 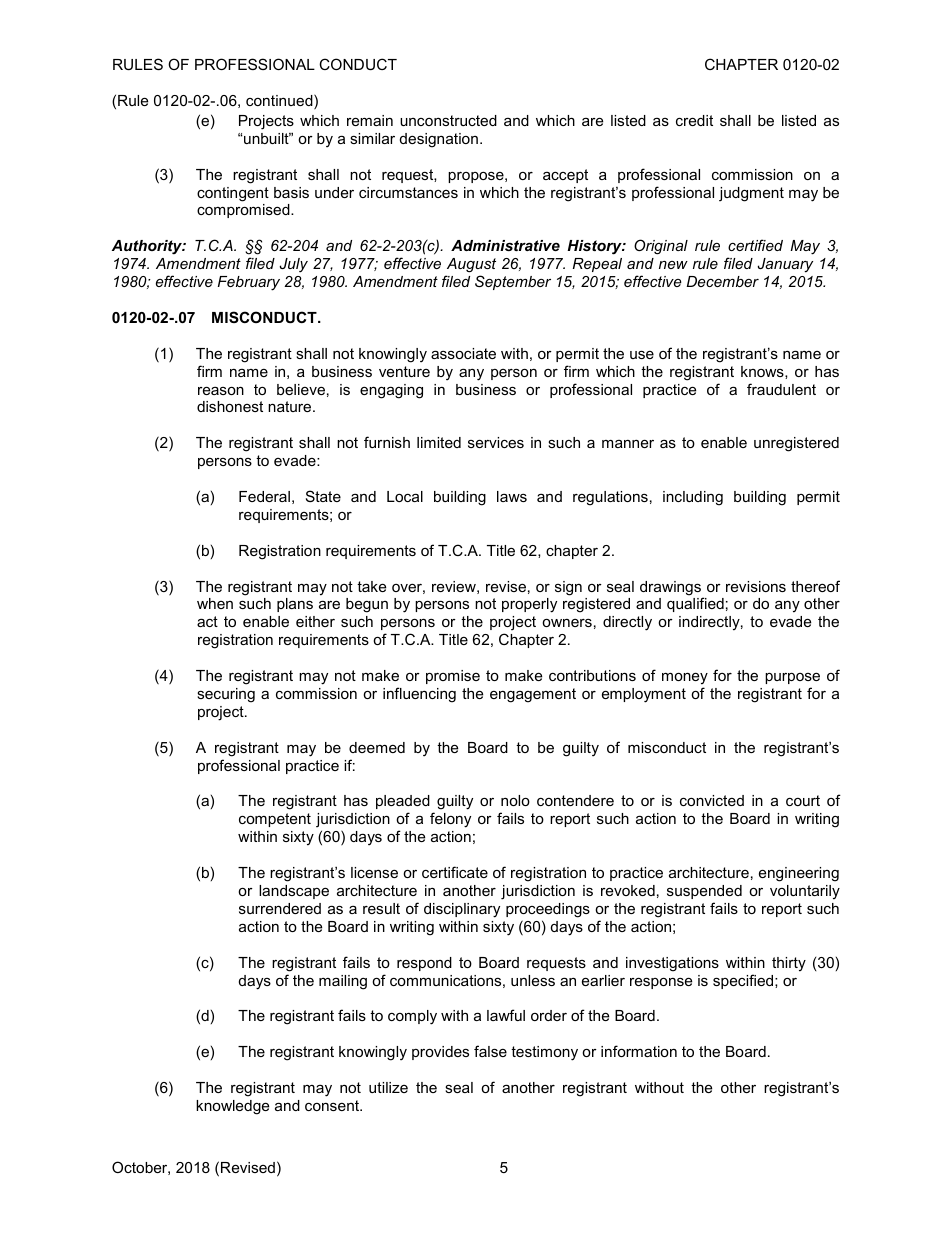 I want to click on revisions, so click(x=756, y=586).
